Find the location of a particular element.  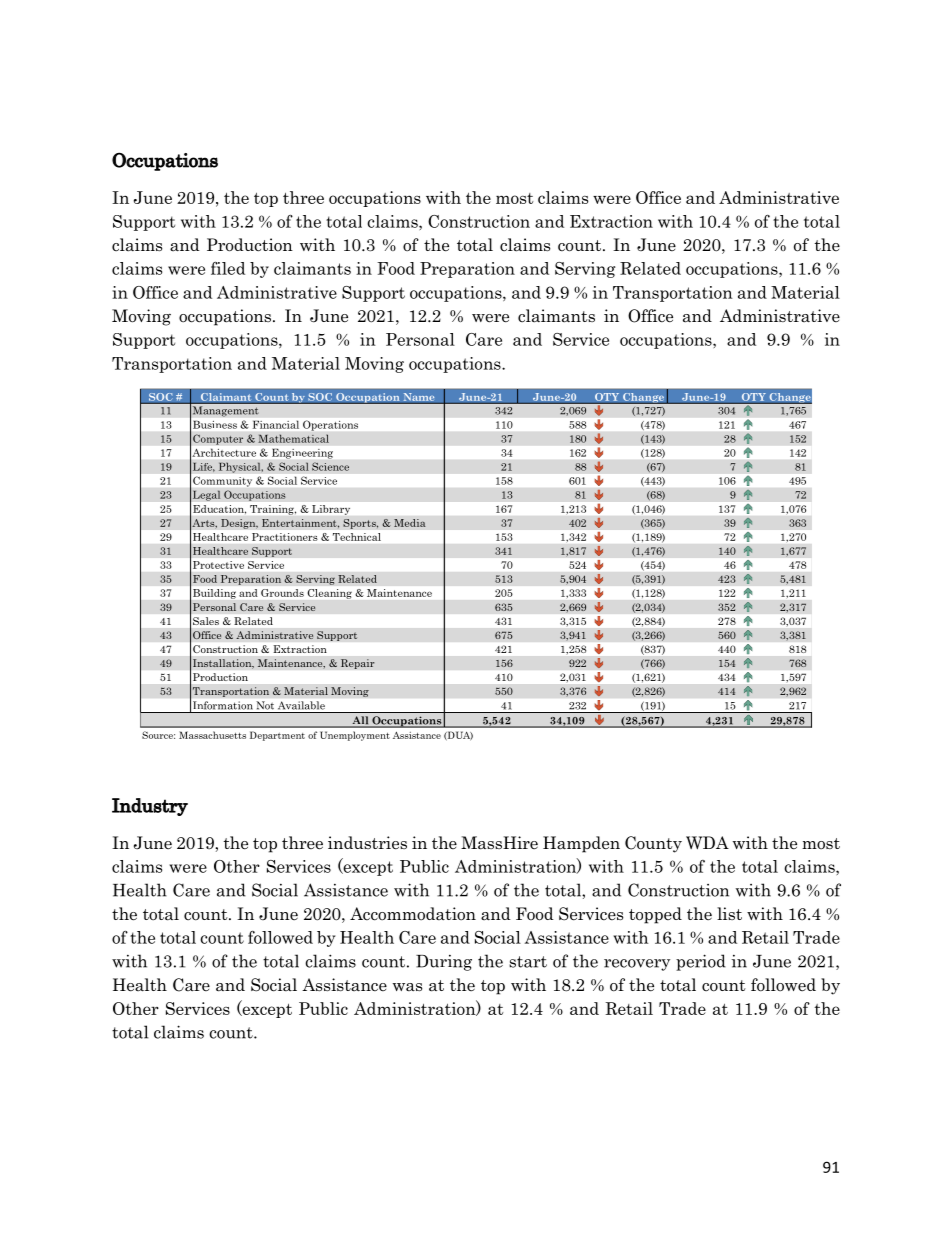

Repair is located at coordinates (357, 664).
